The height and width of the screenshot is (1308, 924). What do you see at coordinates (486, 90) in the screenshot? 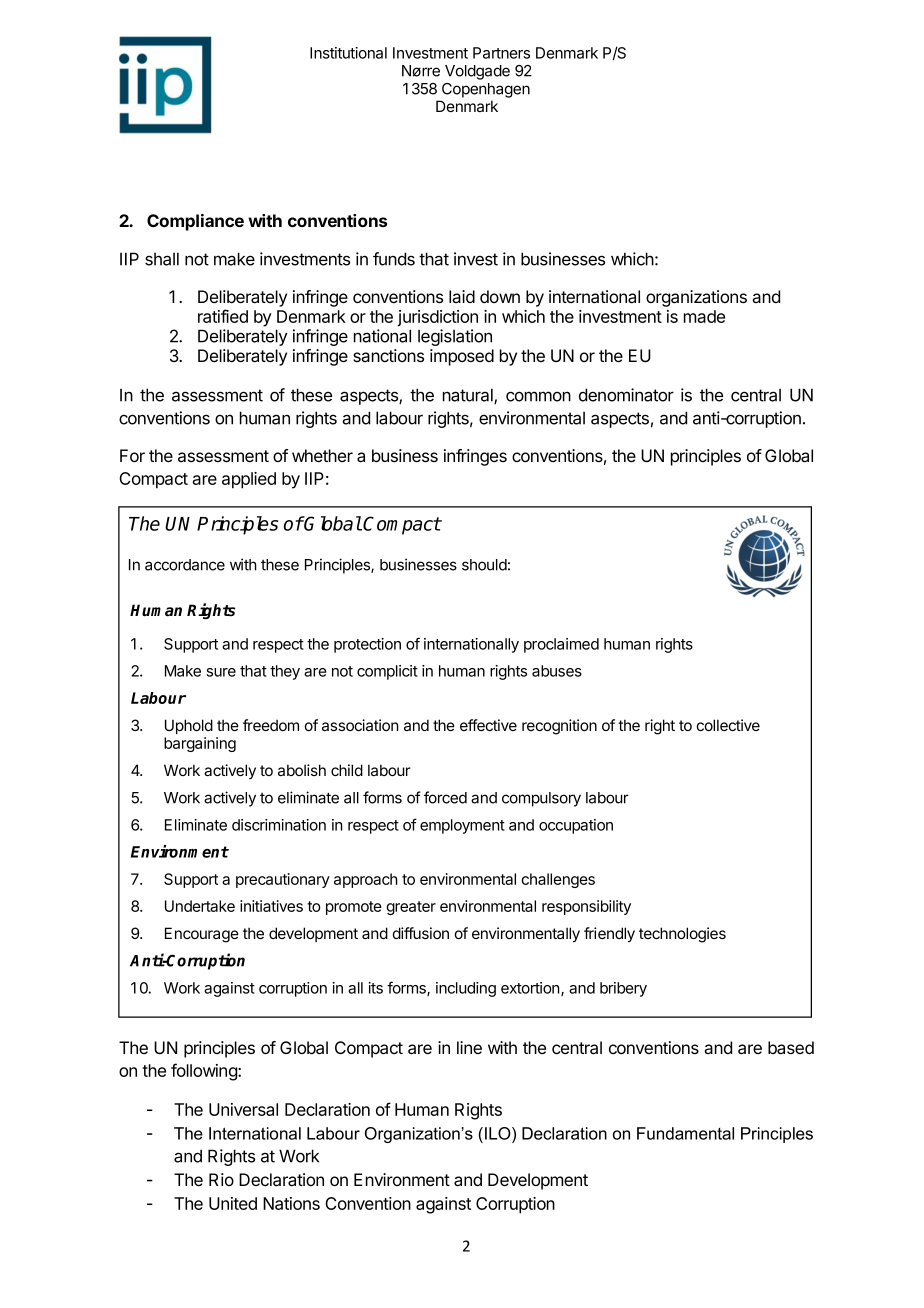
I see `Copenhagen` at bounding box center [486, 90].
